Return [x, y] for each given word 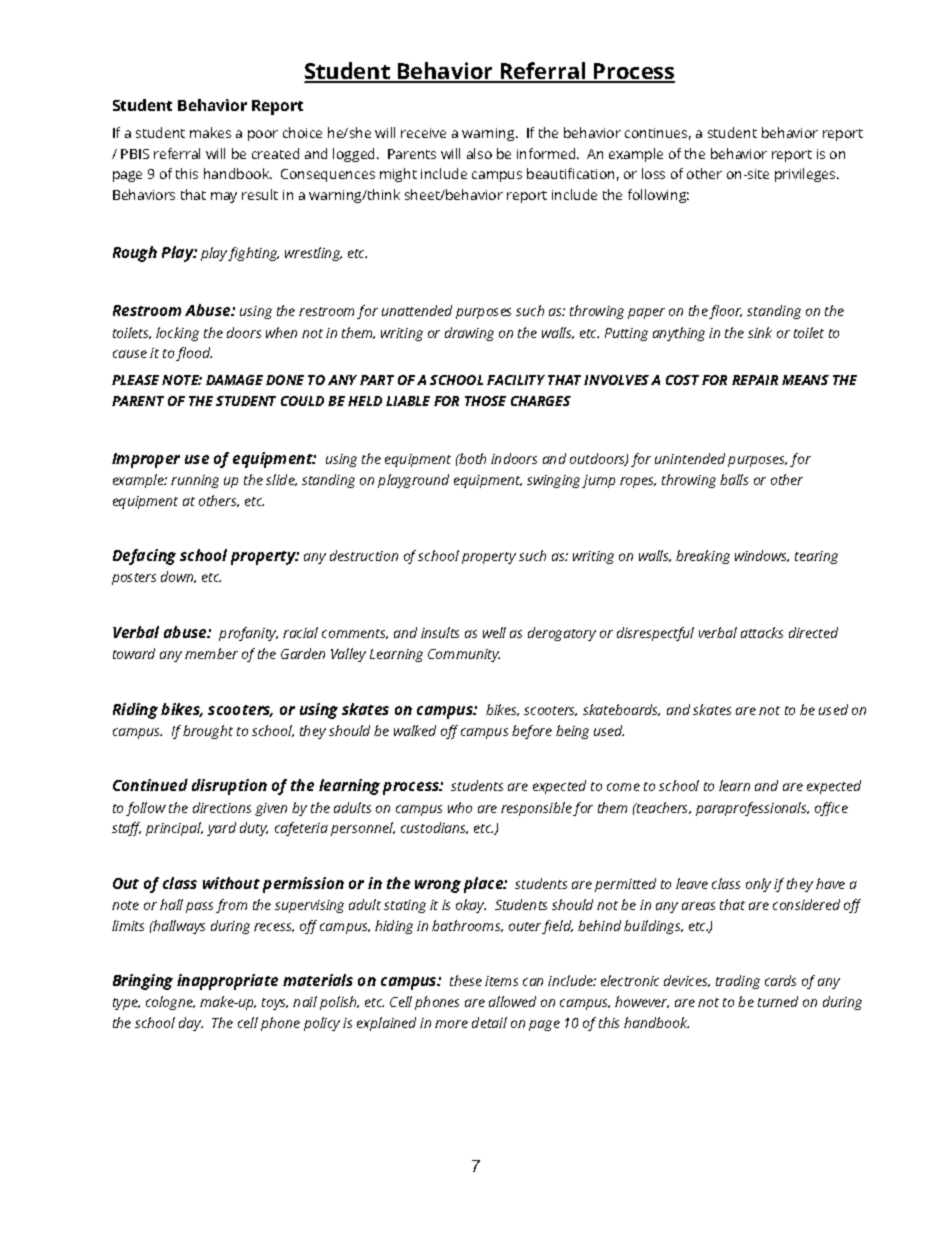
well [494, 632]
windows [762, 556]
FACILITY [516, 380]
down [178, 577]
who [460, 807]
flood [194, 354]
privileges [805, 175]
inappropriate [227, 982]
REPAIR [755, 380]
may [224, 197]
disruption [229, 787]
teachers [662, 808]
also [479, 153]
